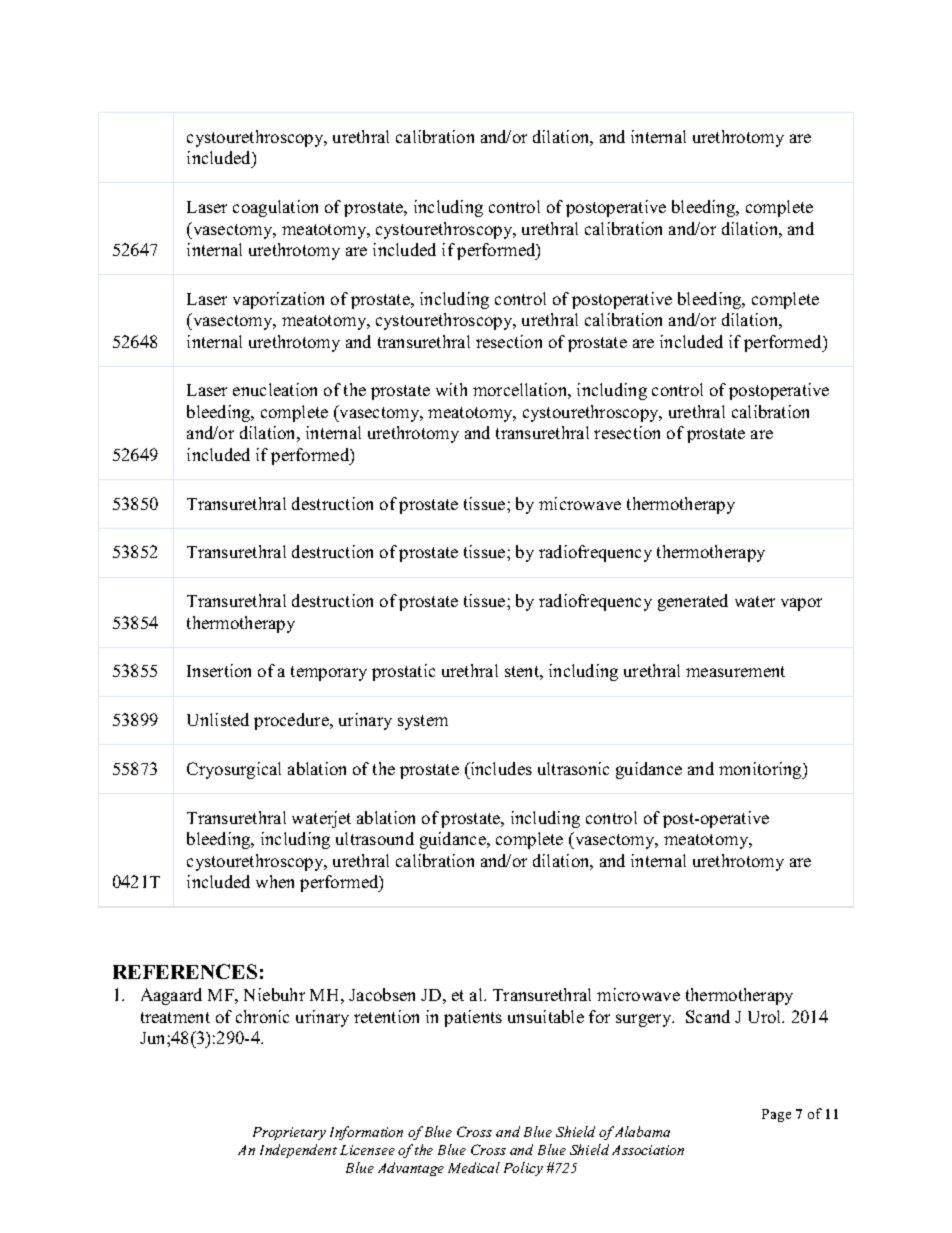 The image size is (952, 1233). I want to click on patients, so click(473, 1018).
